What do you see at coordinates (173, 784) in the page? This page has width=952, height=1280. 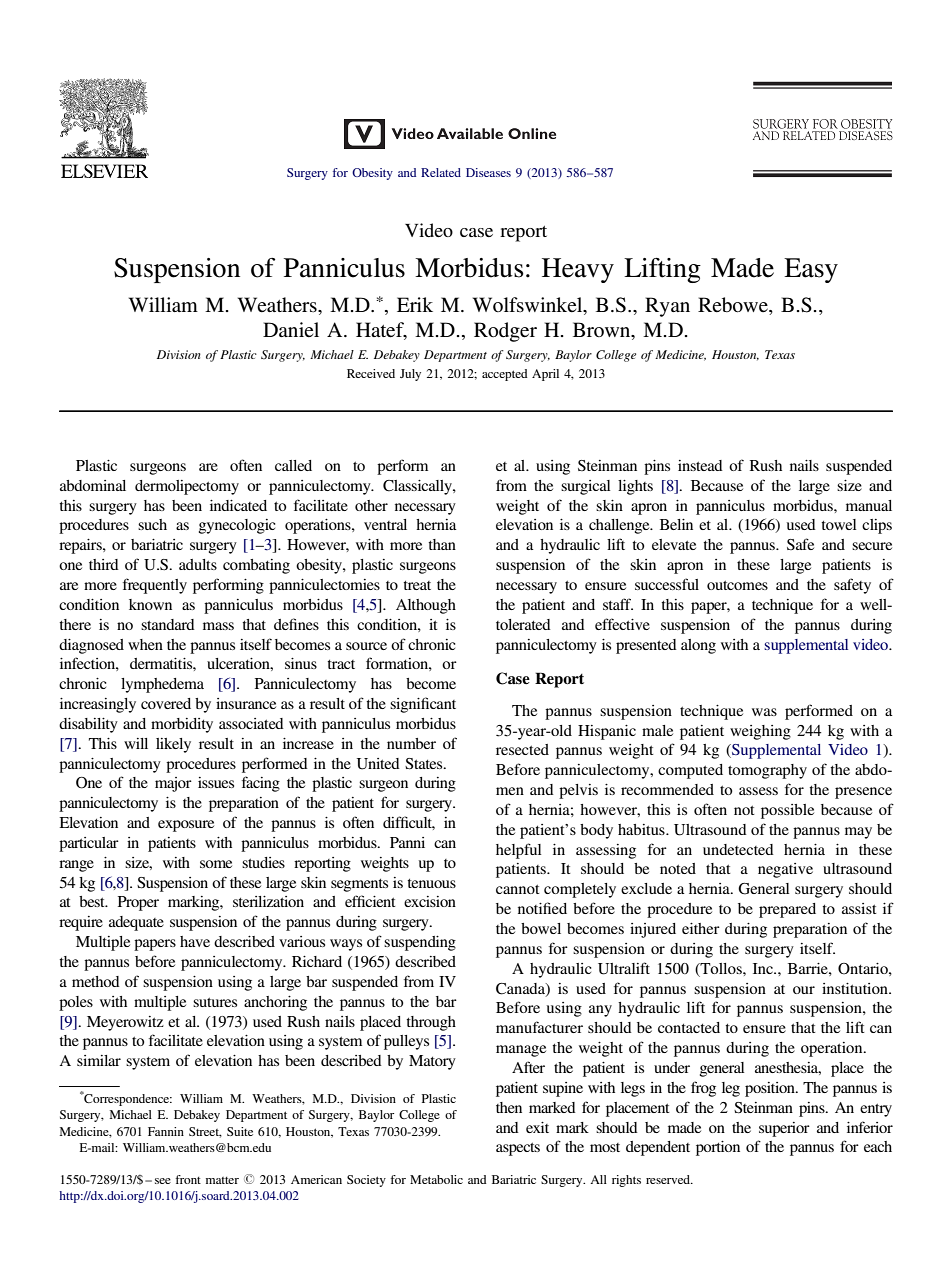 I see `major` at bounding box center [173, 784].
